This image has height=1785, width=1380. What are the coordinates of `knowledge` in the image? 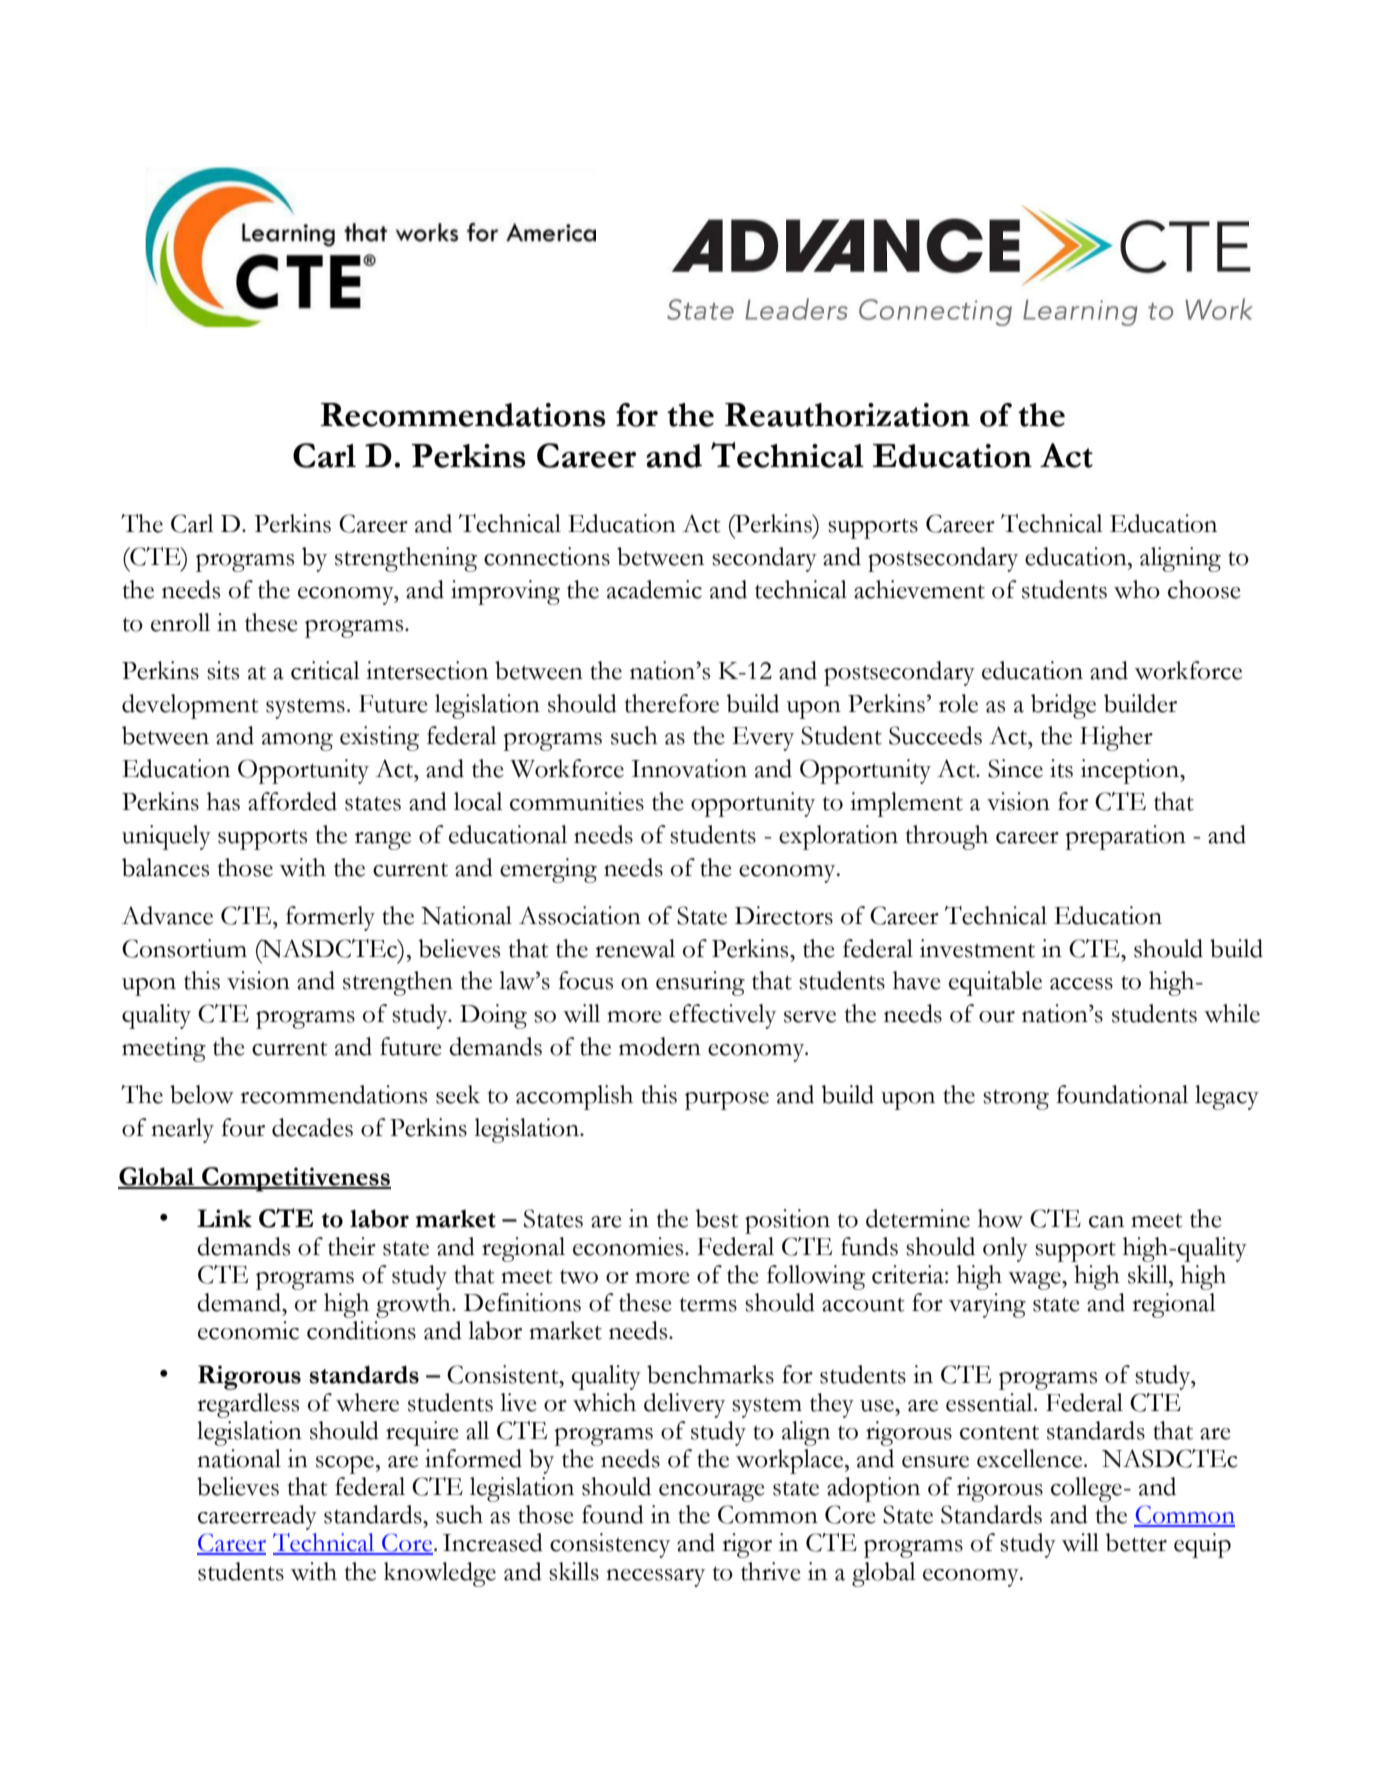 It's located at (440, 1574).
